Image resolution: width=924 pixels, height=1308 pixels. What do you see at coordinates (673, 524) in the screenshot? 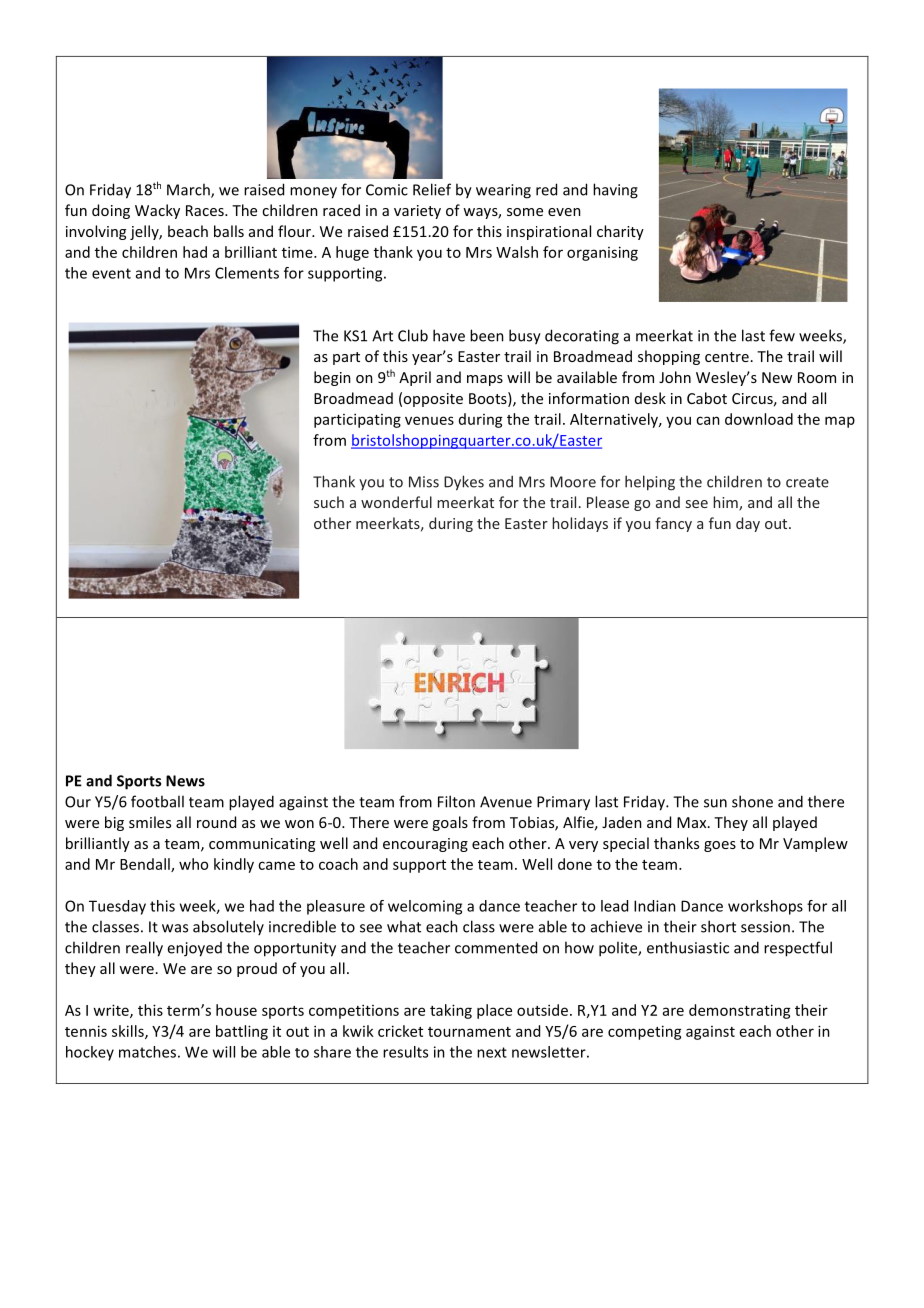
I see `fancy` at bounding box center [673, 524].
